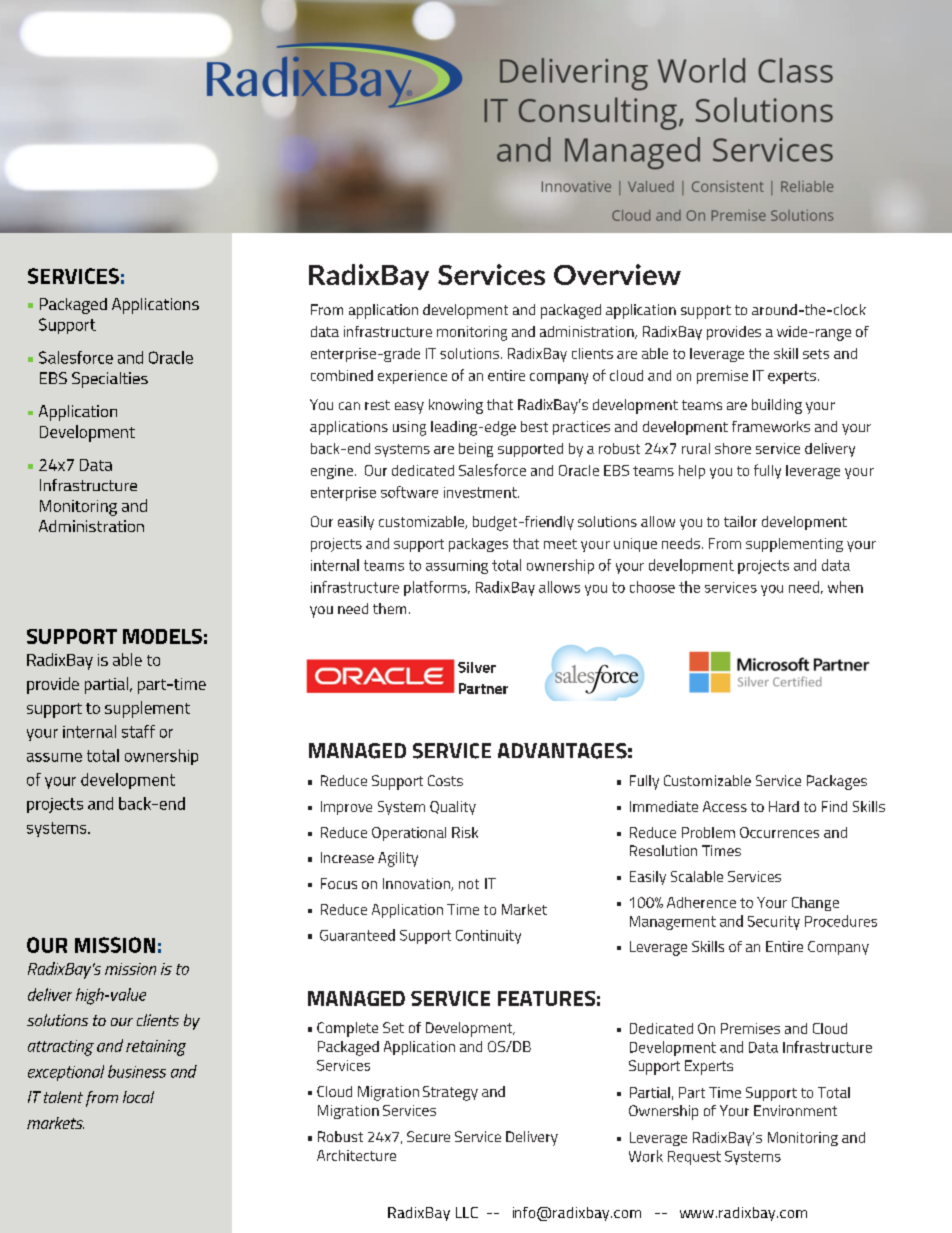  Describe the element at coordinates (412, 377) in the image. I see `experience` at that location.
